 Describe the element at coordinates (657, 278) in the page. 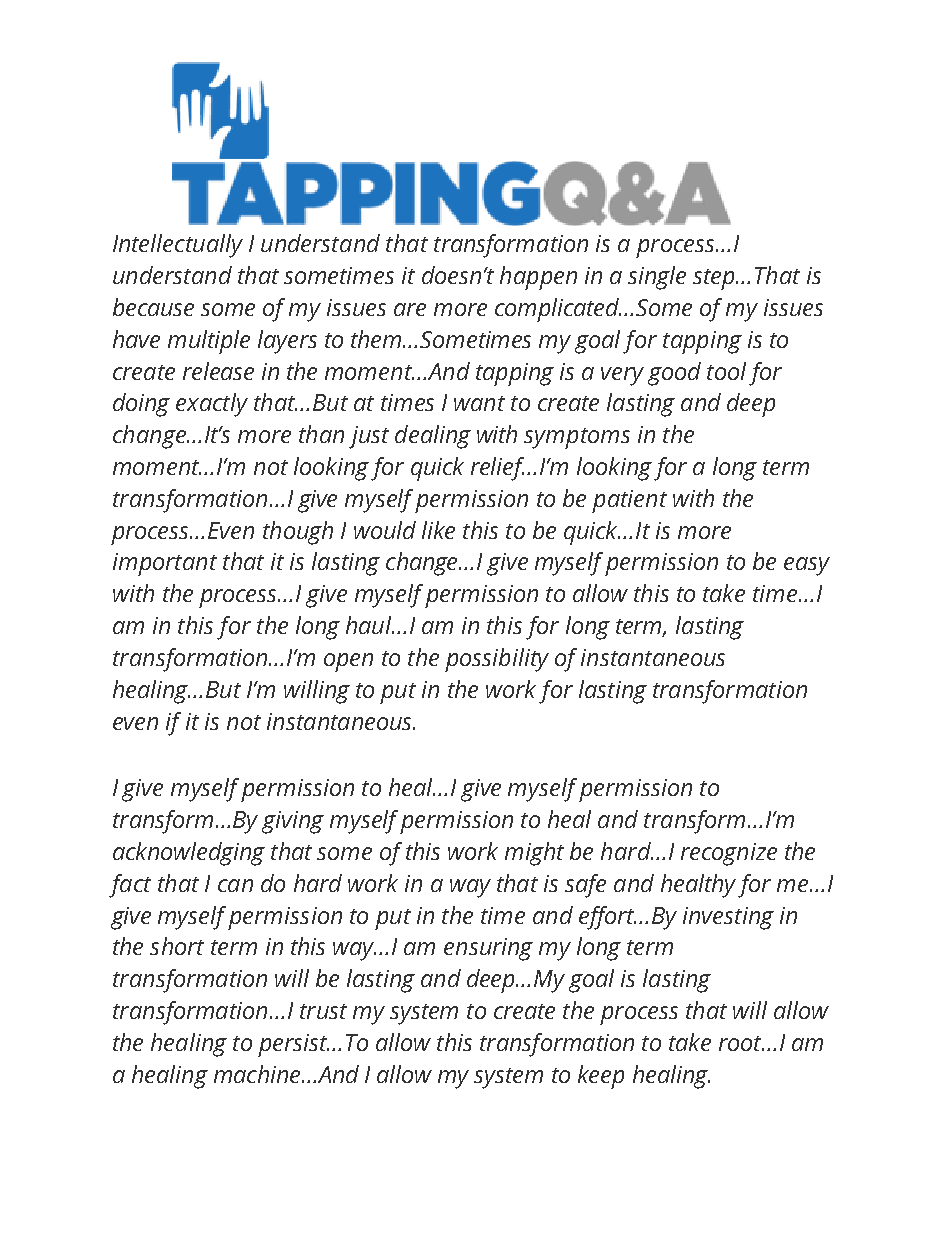

I see `single` at that location.
